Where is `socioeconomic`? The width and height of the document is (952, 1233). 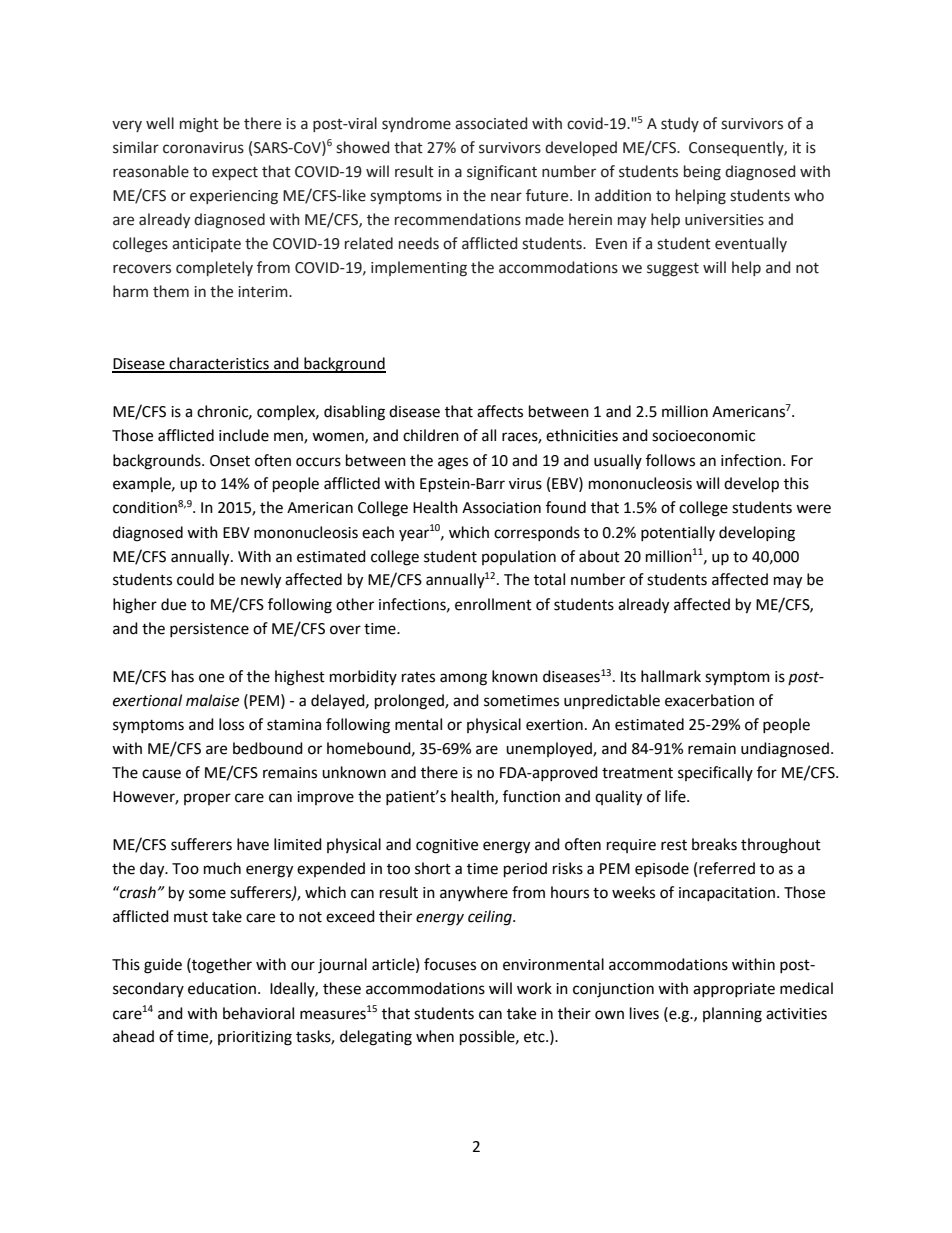
socioeconomic is located at coordinates (703, 436).
